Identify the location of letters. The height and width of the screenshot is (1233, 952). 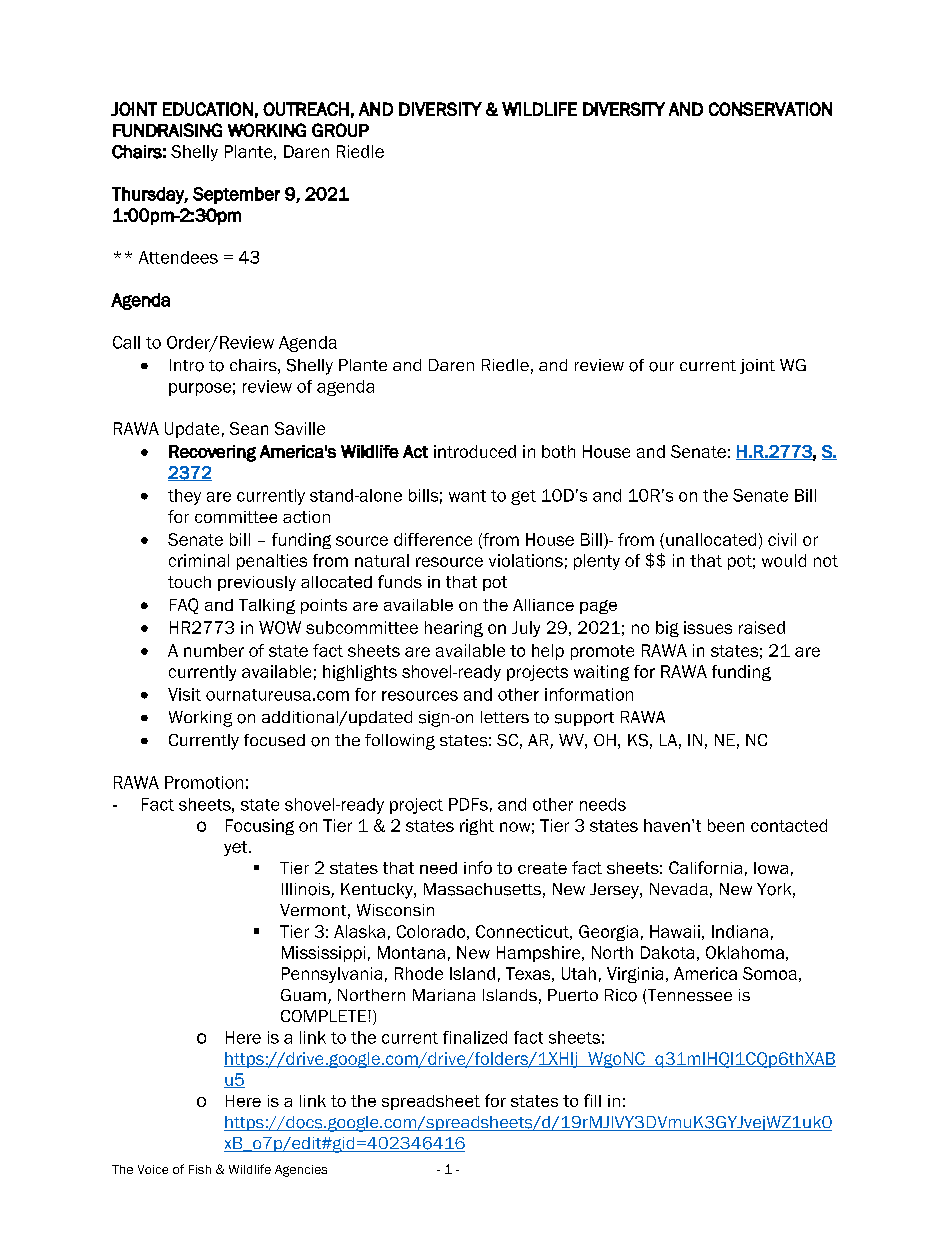
(505, 717).
